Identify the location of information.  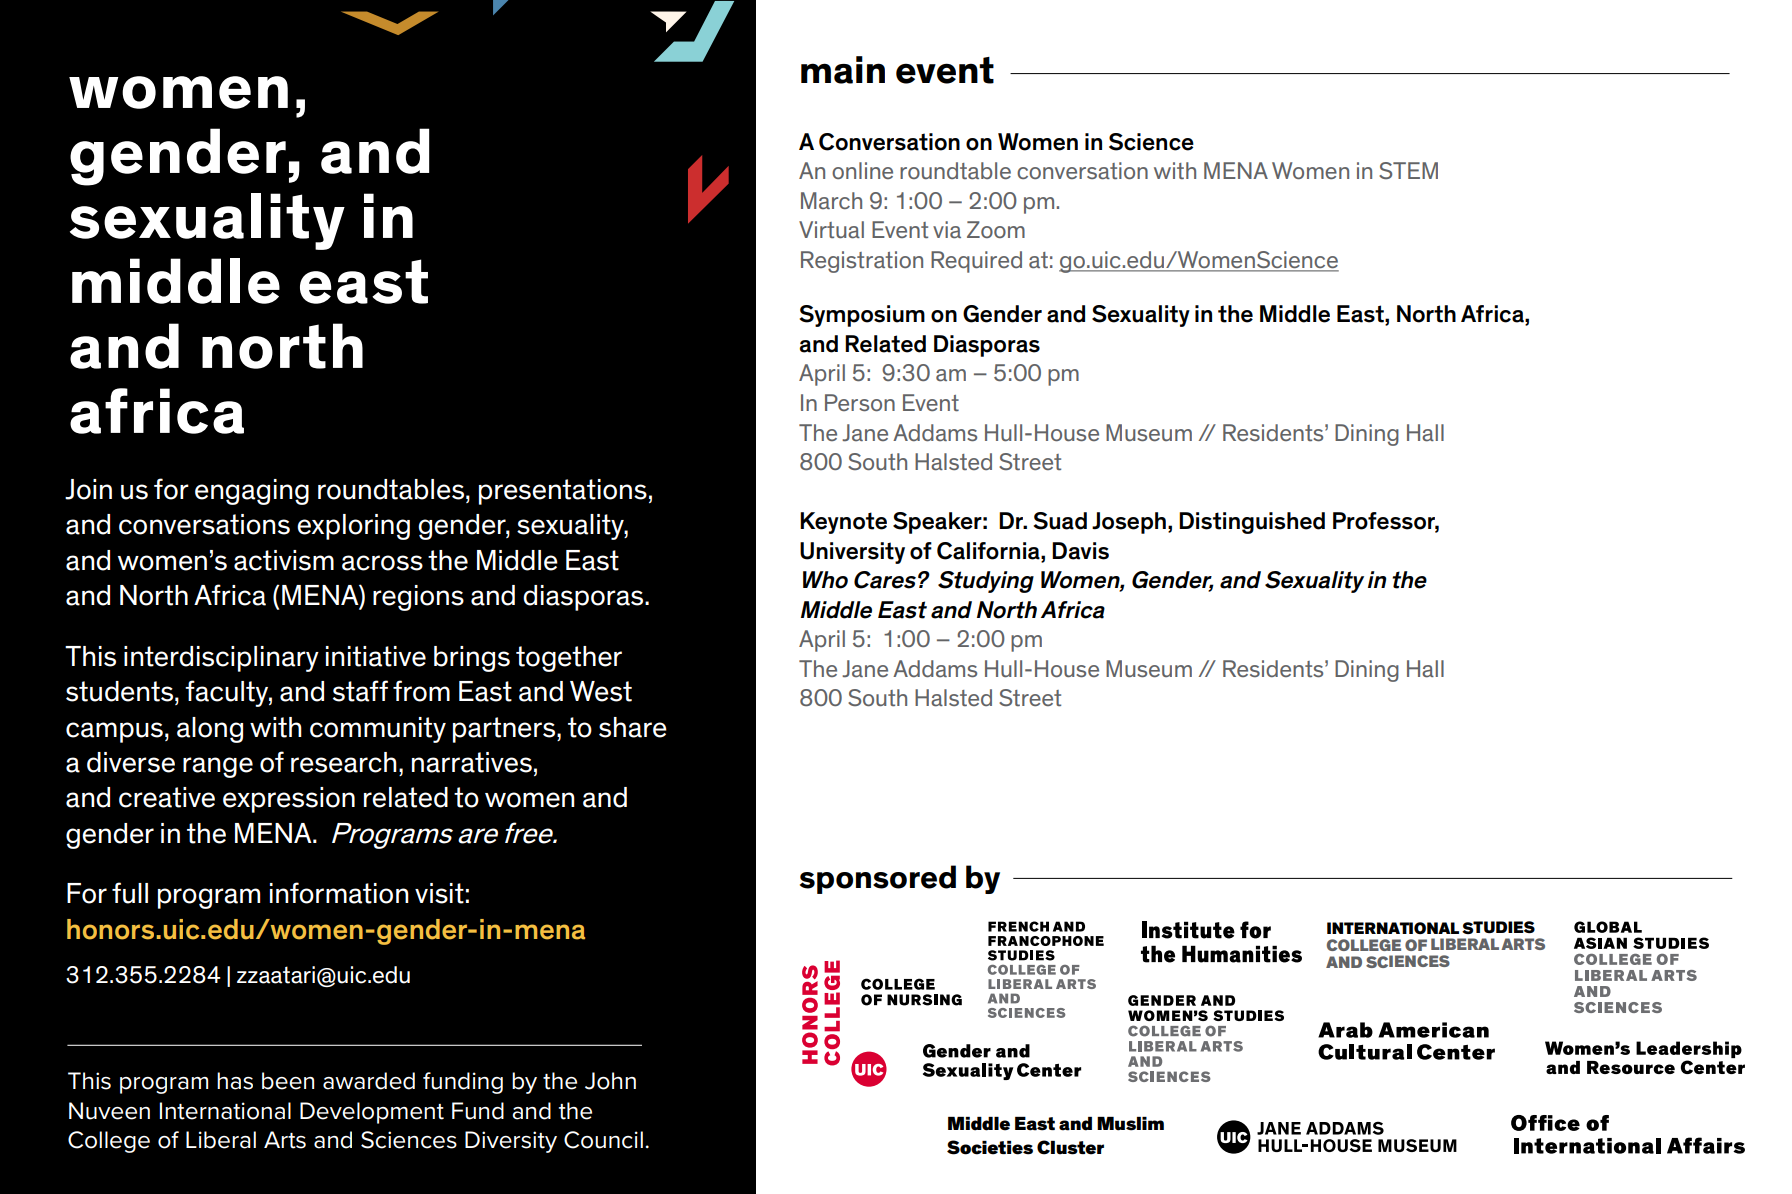
(339, 893).
